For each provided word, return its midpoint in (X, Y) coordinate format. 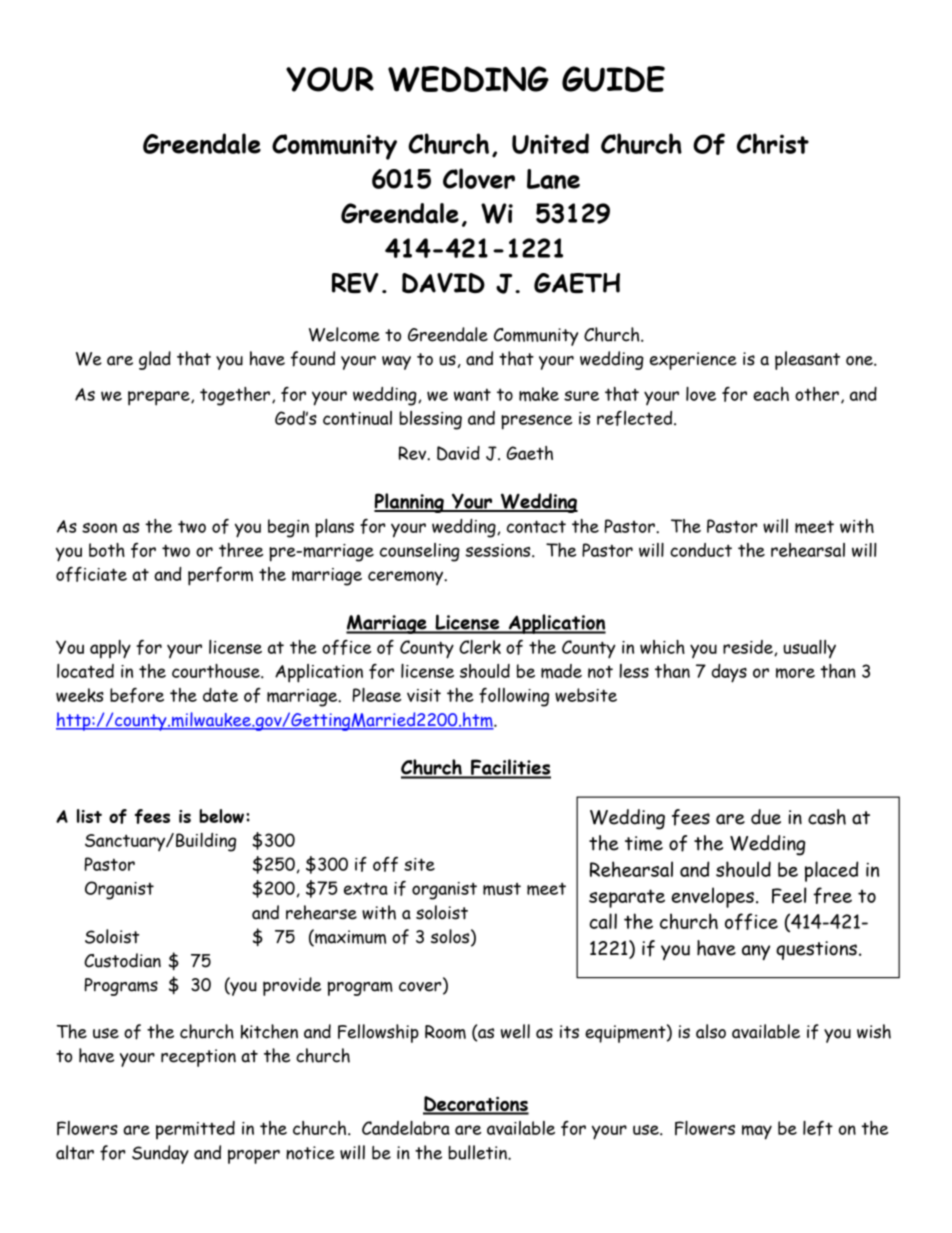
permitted (195, 1130)
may (757, 1132)
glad (155, 360)
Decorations (476, 1105)
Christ (773, 143)
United (550, 143)
